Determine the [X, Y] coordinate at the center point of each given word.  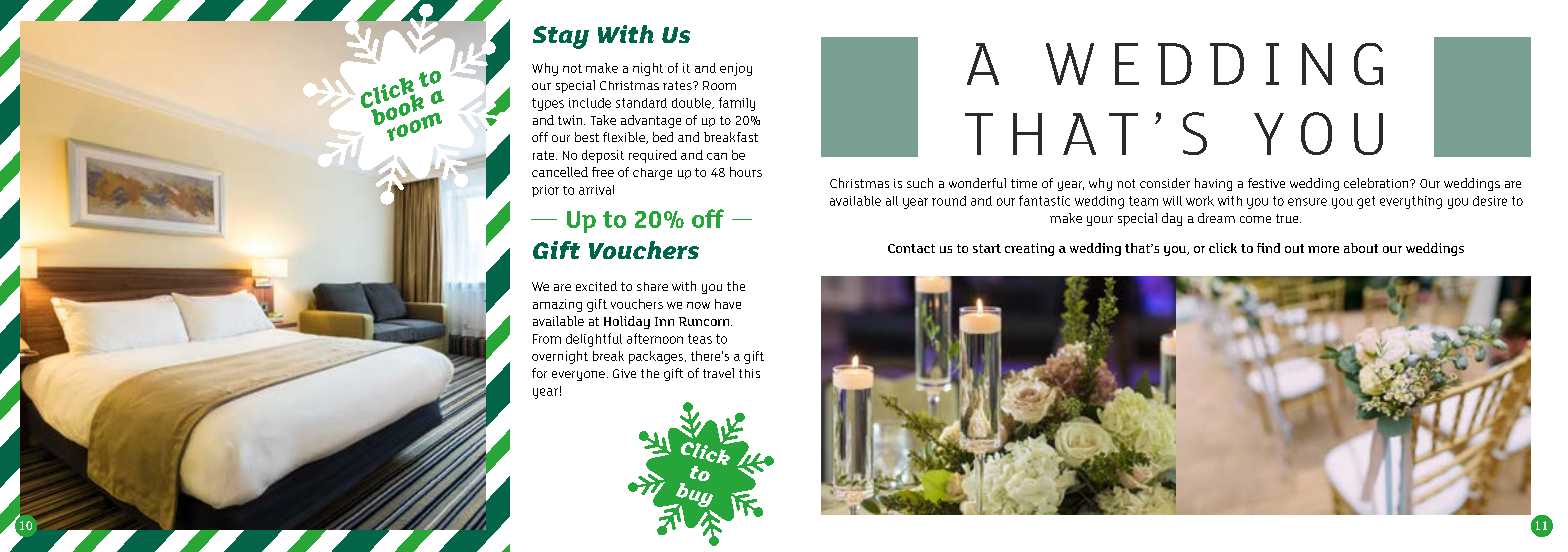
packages [656, 357]
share [652, 286]
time [1024, 183]
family [737, 104]
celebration [1377, 183]
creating [1029, 249]
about [1361, 248]
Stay [561, 37]
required [653, 156]
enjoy [736, 69]
